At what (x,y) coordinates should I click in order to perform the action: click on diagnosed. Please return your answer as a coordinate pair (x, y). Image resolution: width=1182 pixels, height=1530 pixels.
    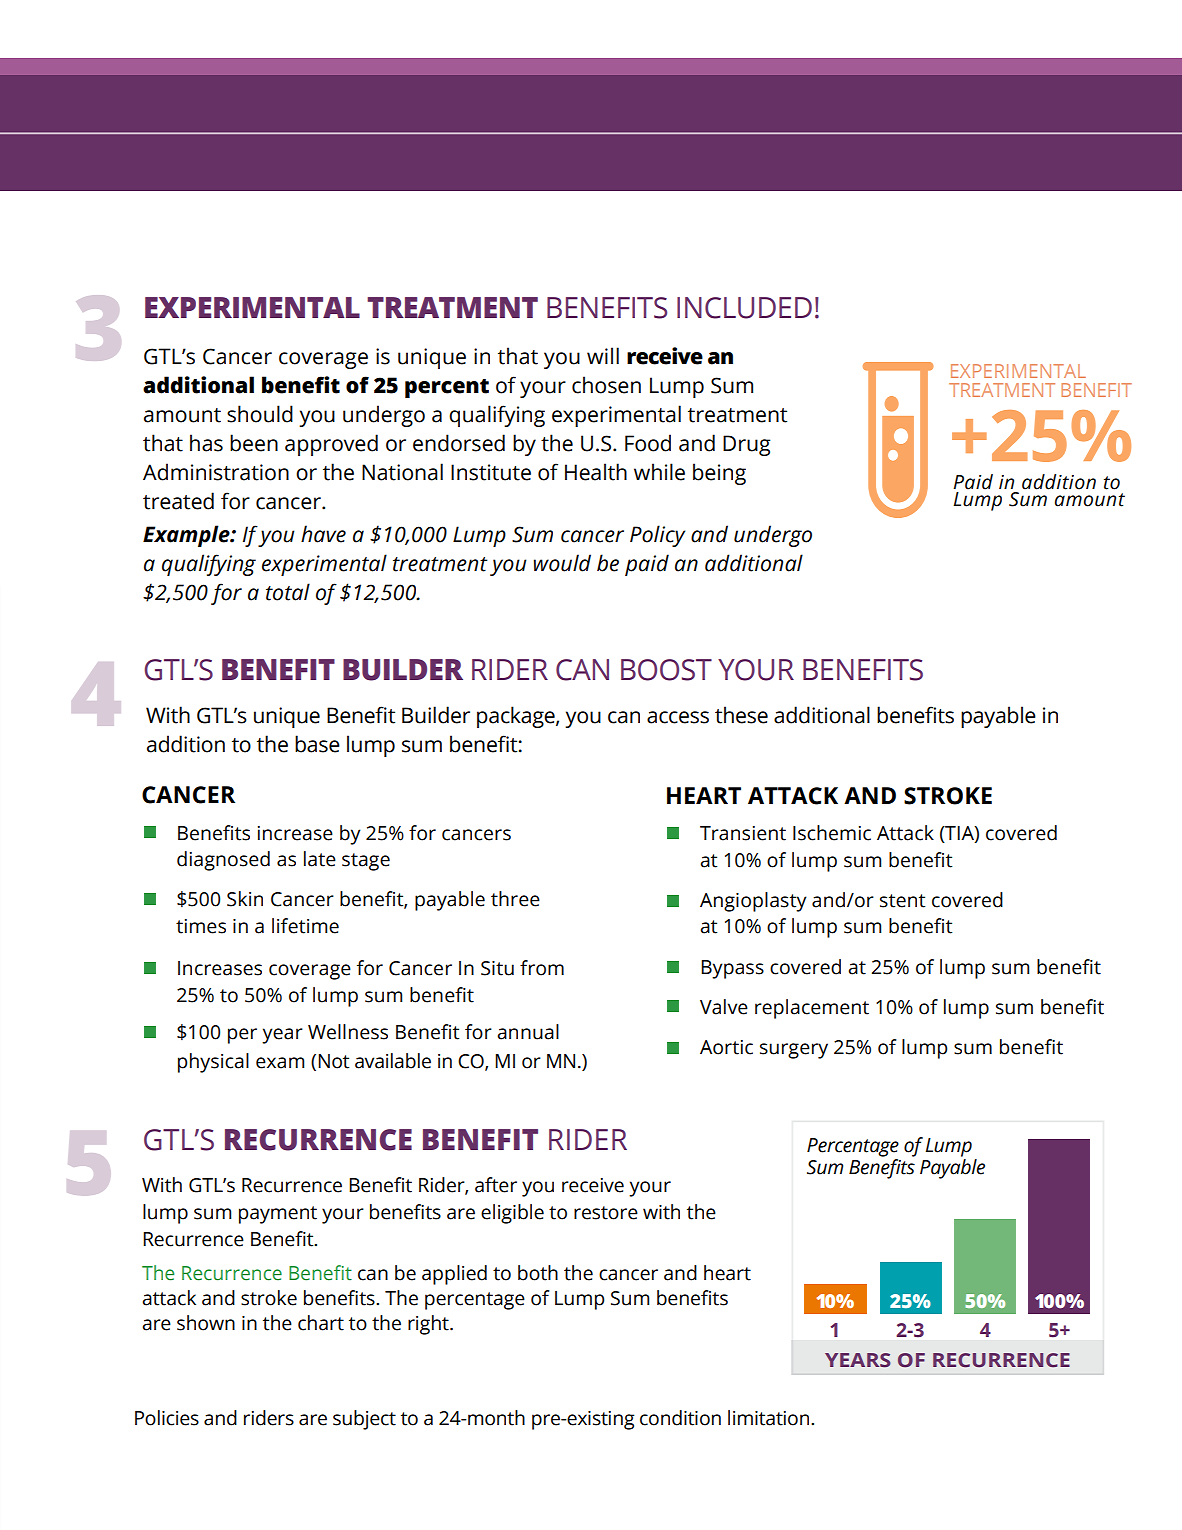
    Looking at the image, I should click on (223, 861).
